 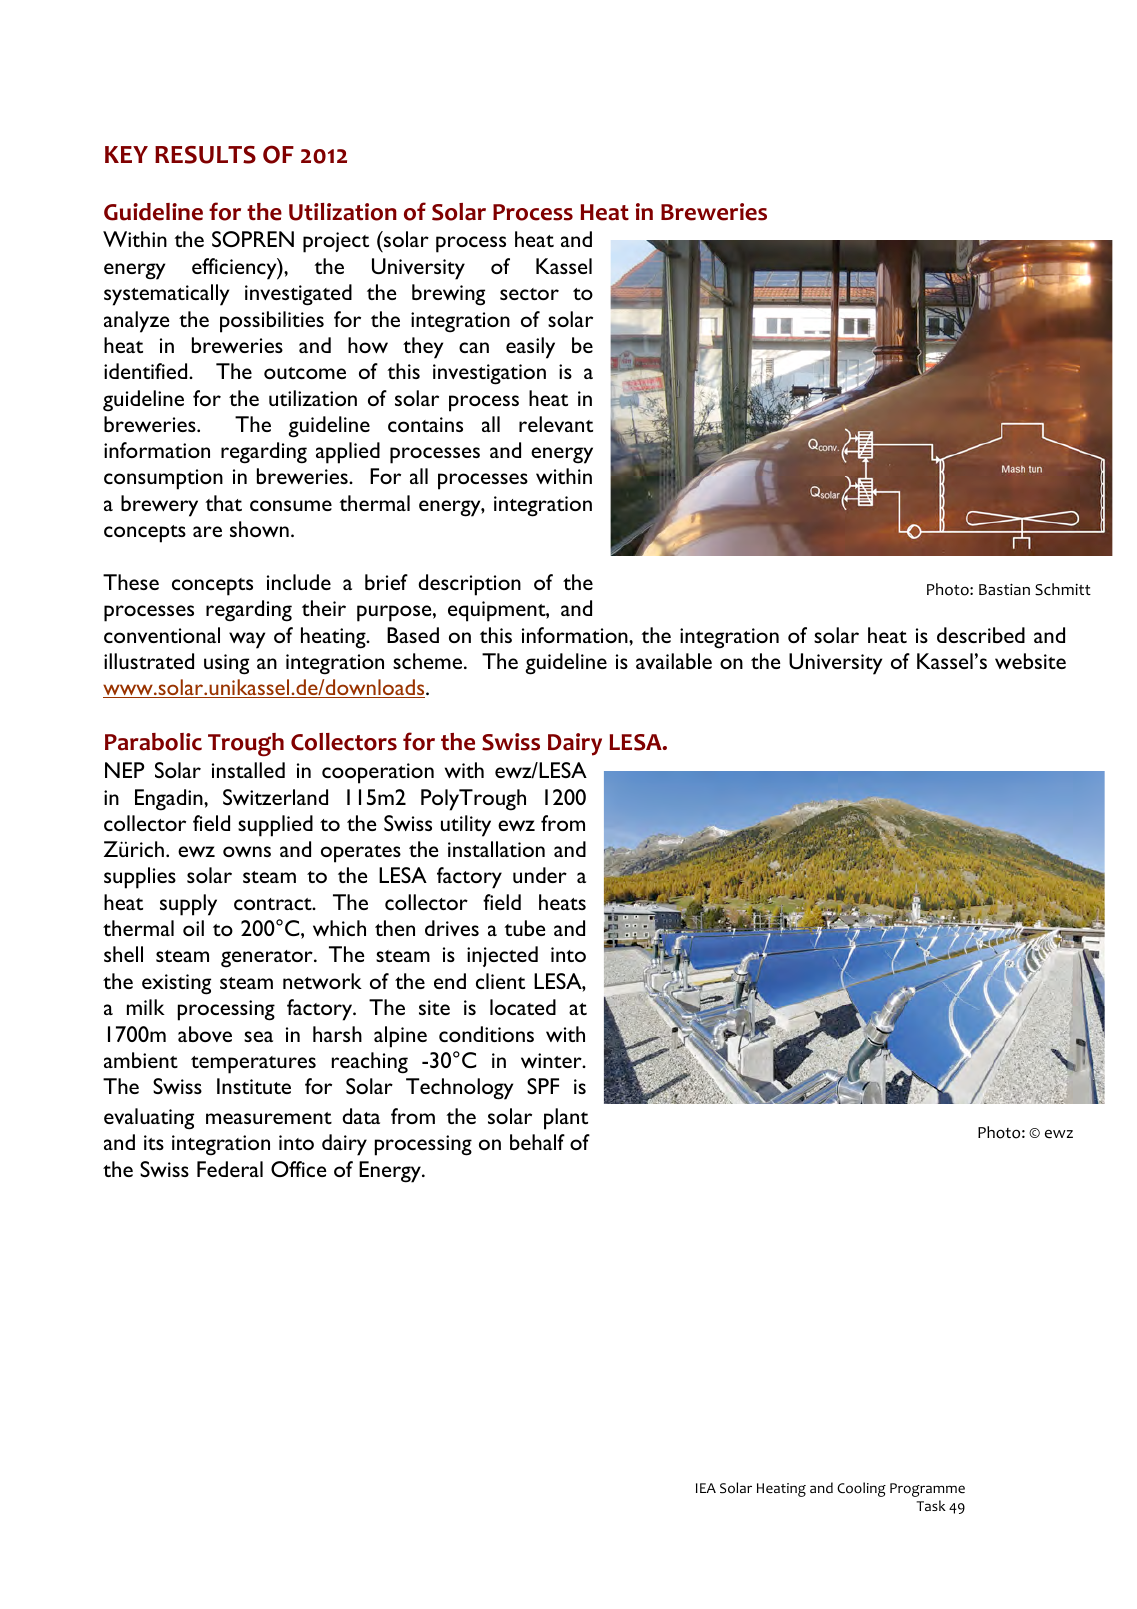 I want to click on under, so click(x=540, y=875).
